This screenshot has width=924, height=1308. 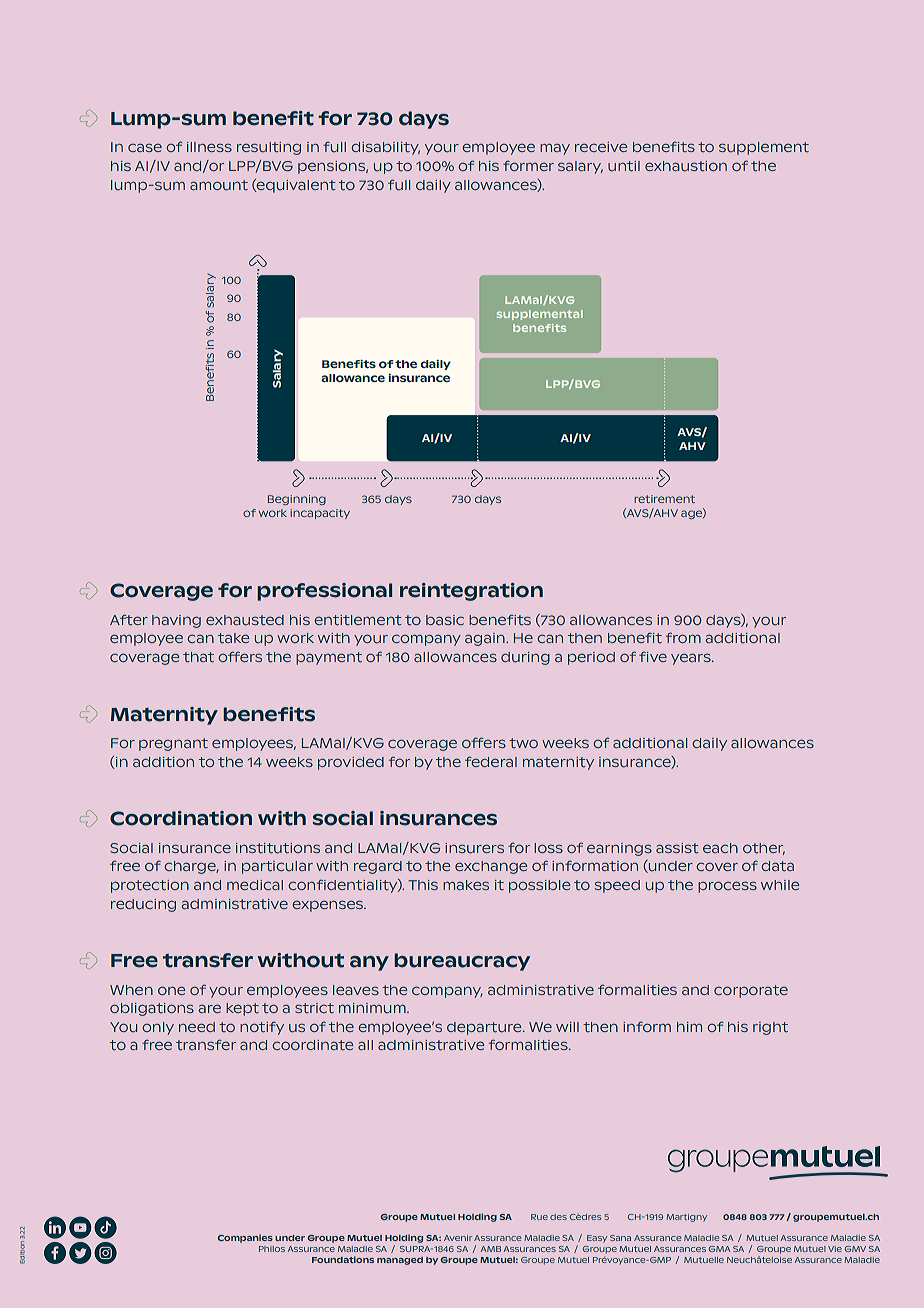 I want to click on amount, so click(x=219, y=185).
